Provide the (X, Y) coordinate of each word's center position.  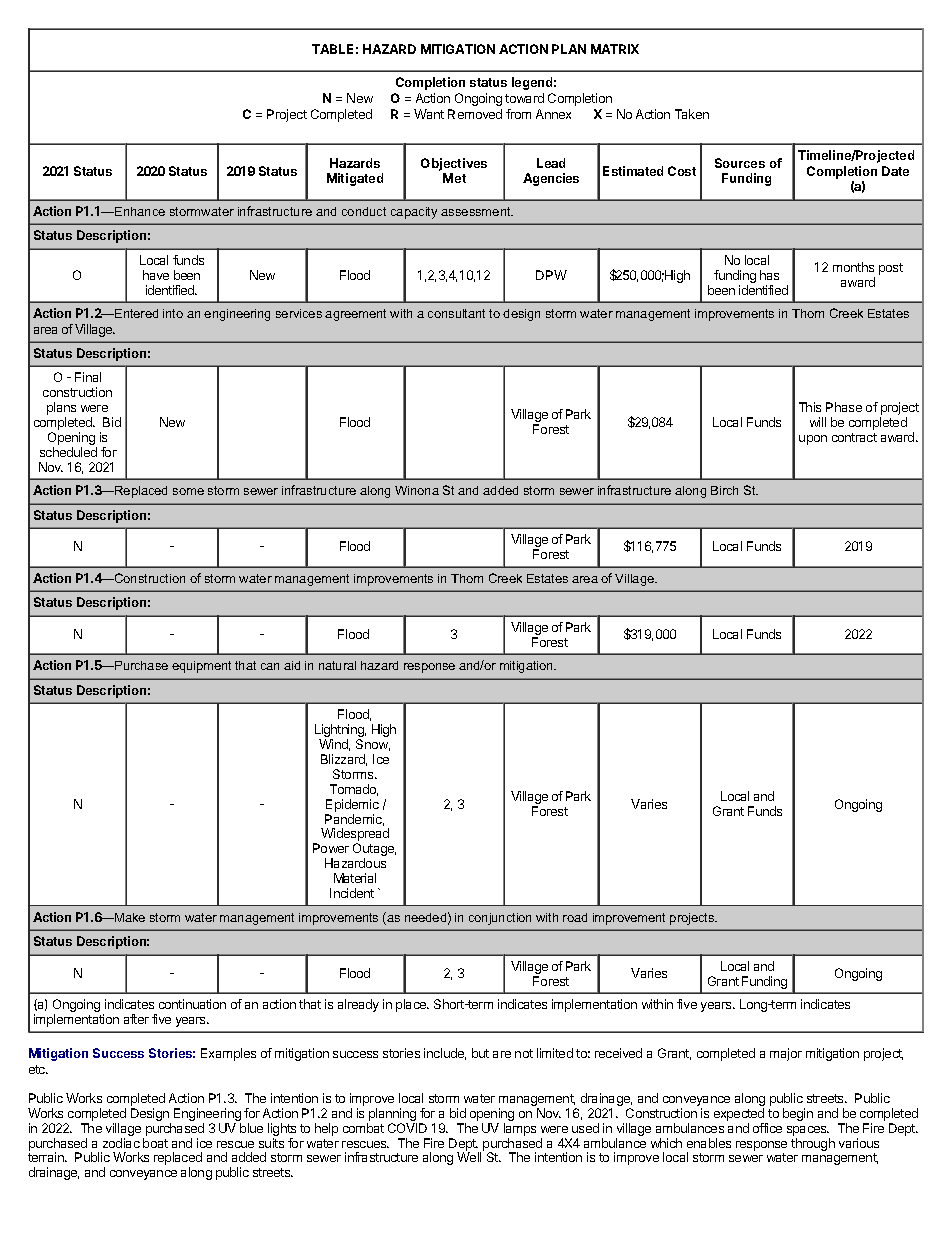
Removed (475, 114)
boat (155, 1143)
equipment (201, 667)
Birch (724, 490)
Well (469, 1157)
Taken (692, 114)
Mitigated (355, 179)
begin (798, 1114)
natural (337, 665)
